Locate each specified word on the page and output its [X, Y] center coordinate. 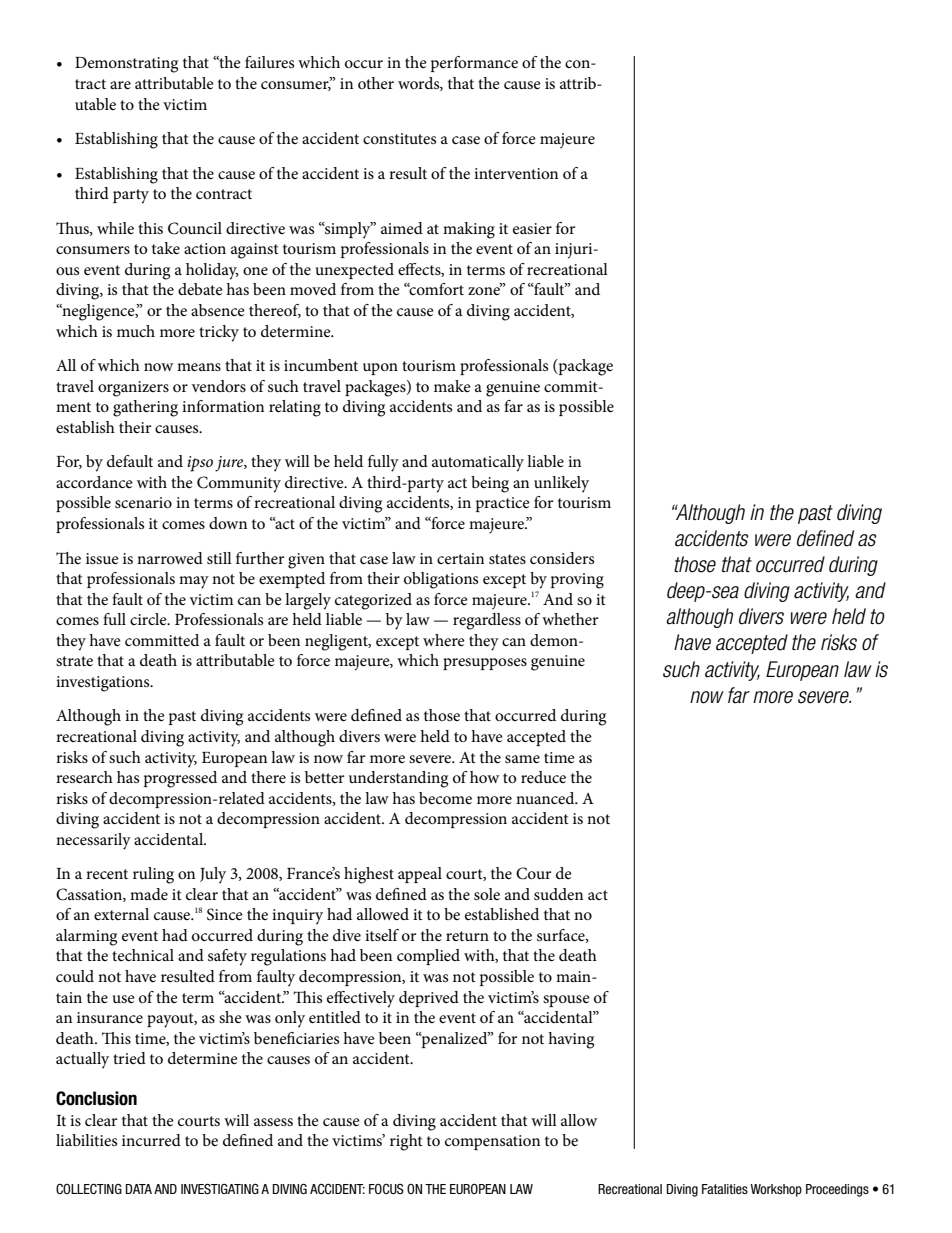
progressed [180, 779]
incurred [151, 1140]
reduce [543, 777]
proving [577, 581]
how [484, 777]
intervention [516, 173]
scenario [143, 502]
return [467, 936]
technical [143, 955]
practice [503, 504]
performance [474, 64]
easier [532, 228]
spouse [566, 1001]
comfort [435, 289]
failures [269, 62]
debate [200, 289]
